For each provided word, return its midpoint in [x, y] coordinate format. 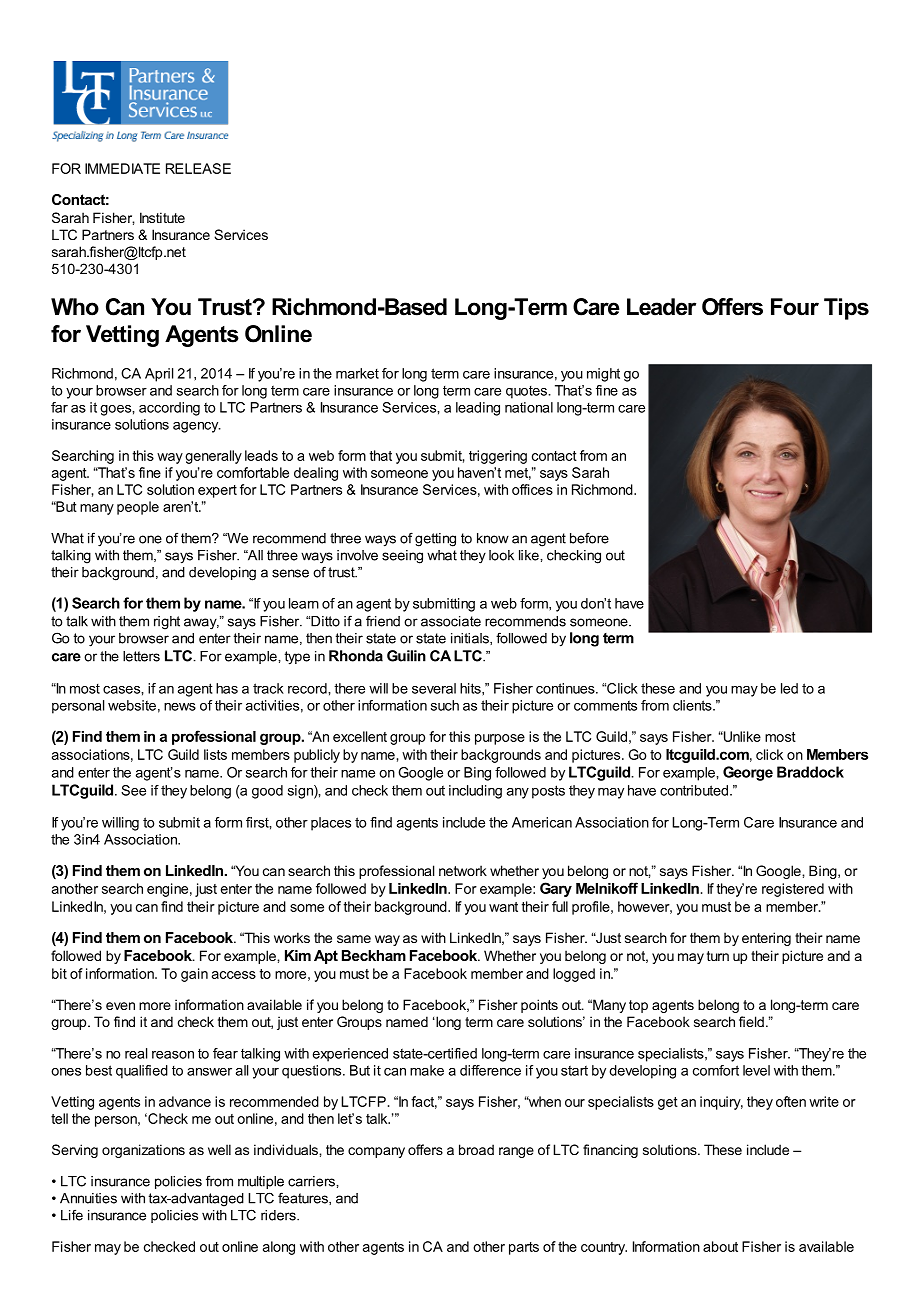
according [169, 409]
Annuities [88, 1198]
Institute [162, 217]
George [748, 773]
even [120, 1006]
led [789, 688]
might [603, 375]
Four [795, 307]
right [167, 623]
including [475, 792]
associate [451, 621]
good [267, 792]
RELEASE [198, 168]
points [539, 1006]
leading [478, 409]
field [751, 1021]
